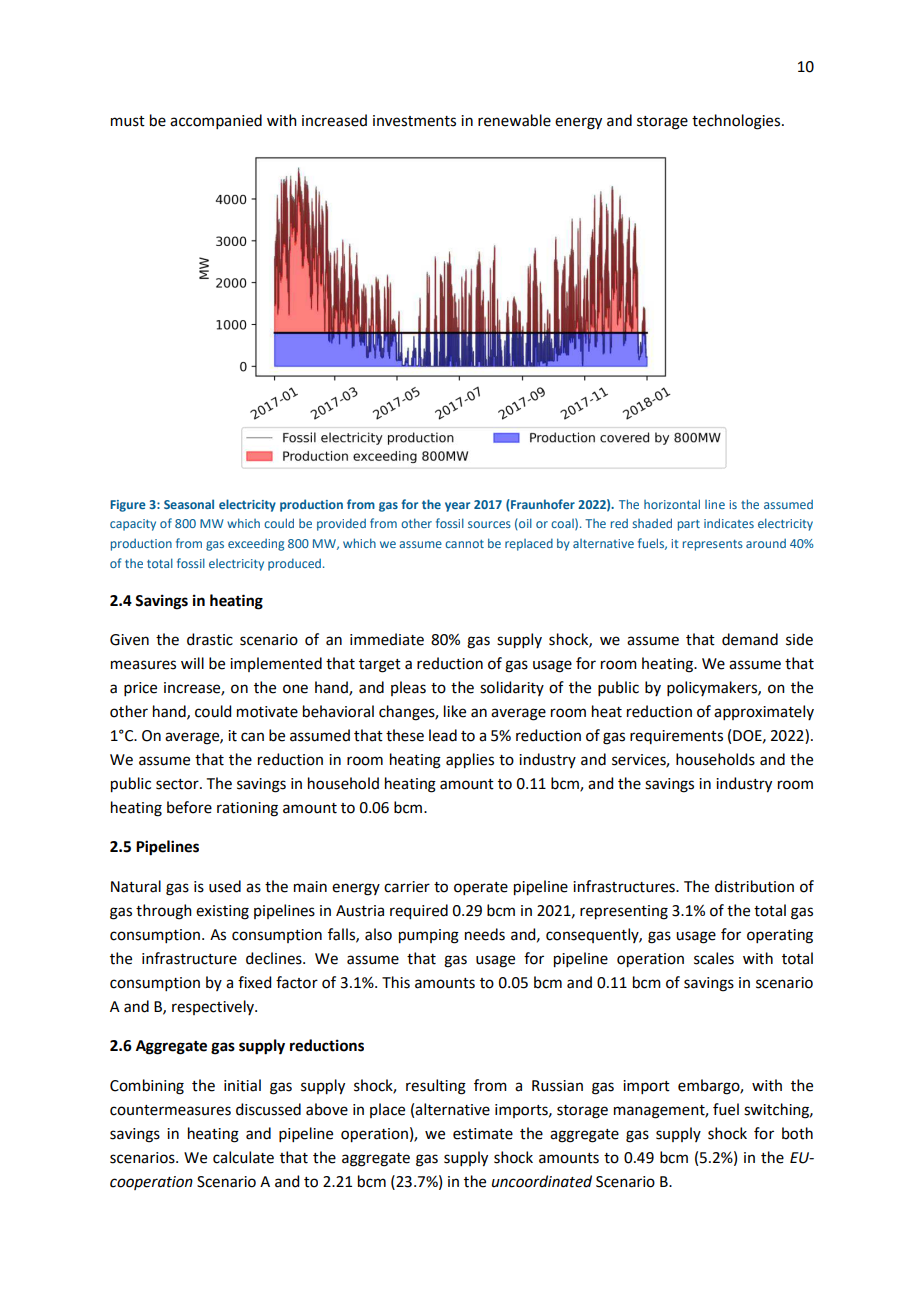  I want to click on accompanied, so click(216, 121).
